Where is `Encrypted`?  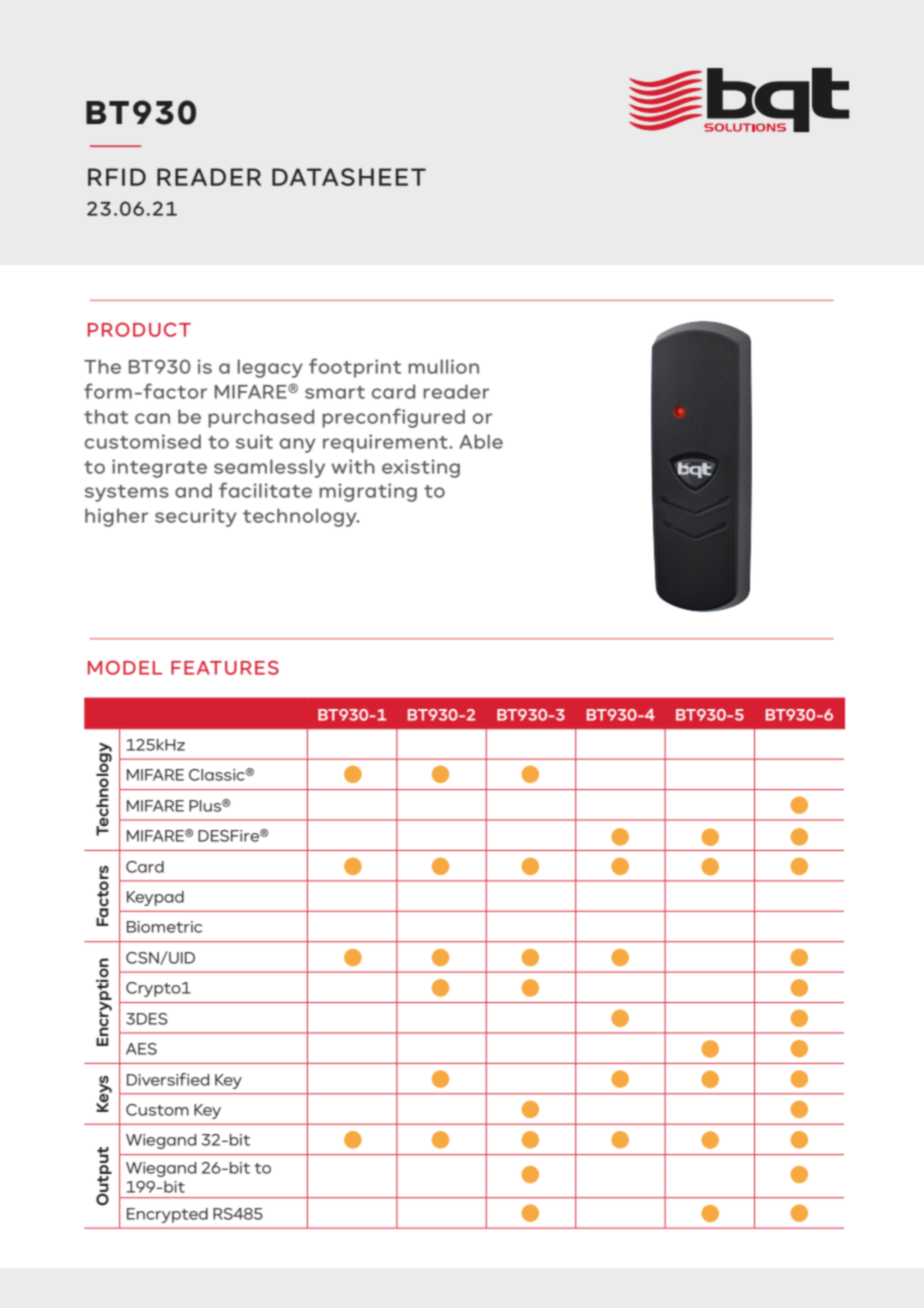
Encrypted is located at coordinates (167, 1215).
